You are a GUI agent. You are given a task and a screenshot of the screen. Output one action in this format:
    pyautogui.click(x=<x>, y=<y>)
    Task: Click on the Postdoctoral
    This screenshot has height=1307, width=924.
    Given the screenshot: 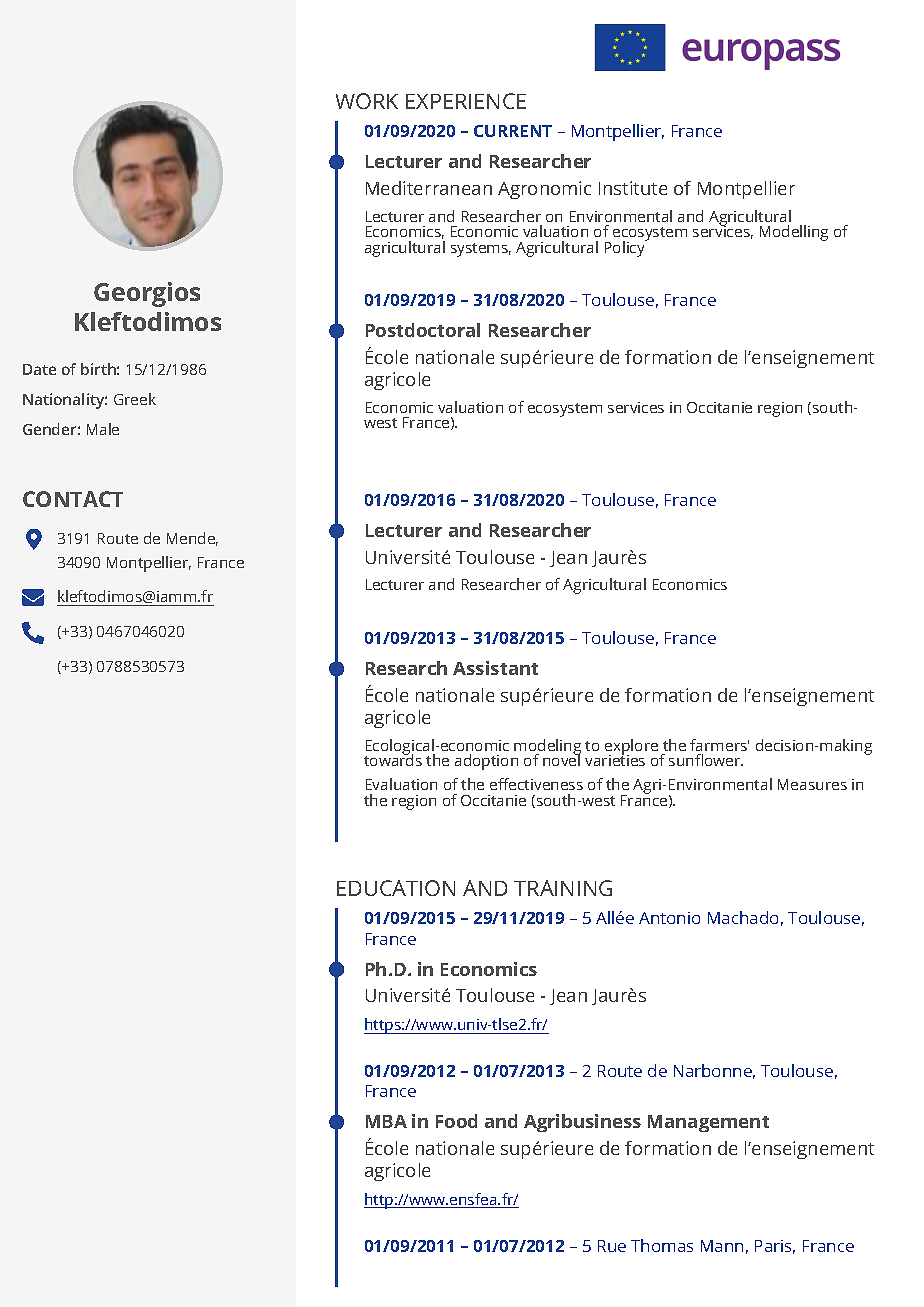 What is the action you would take?
    pyautogui.click(x=423, y=330)
